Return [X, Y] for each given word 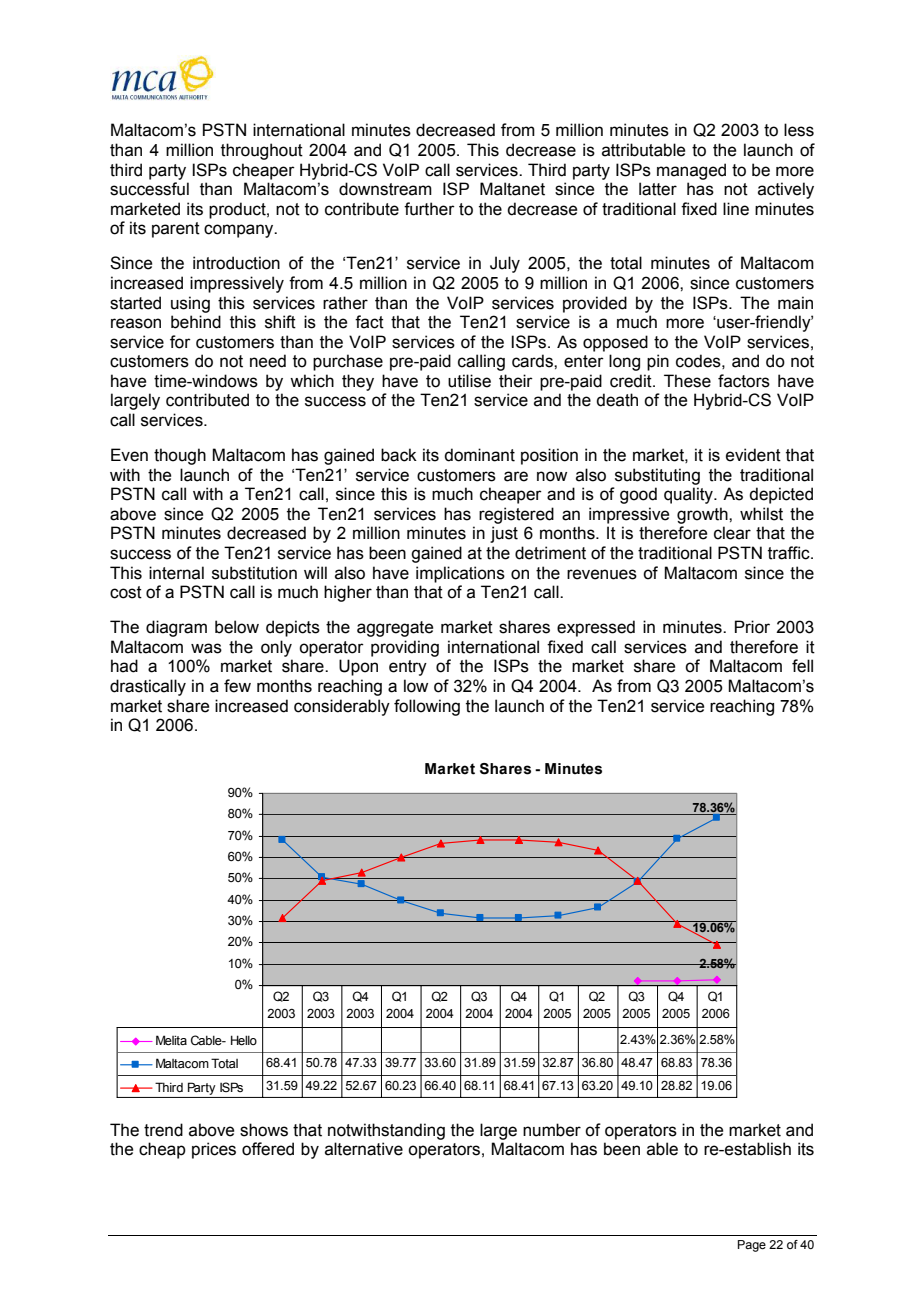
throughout [262, 151]
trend [163, 1130]
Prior [752, 627]
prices [214, 1150]
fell [802, 666]
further [429, 209]
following [427, 707]
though [180, 456]
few [237, 686]
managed [691, 171]
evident [753, 455]
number [552, 1130]
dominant [479, 455]
